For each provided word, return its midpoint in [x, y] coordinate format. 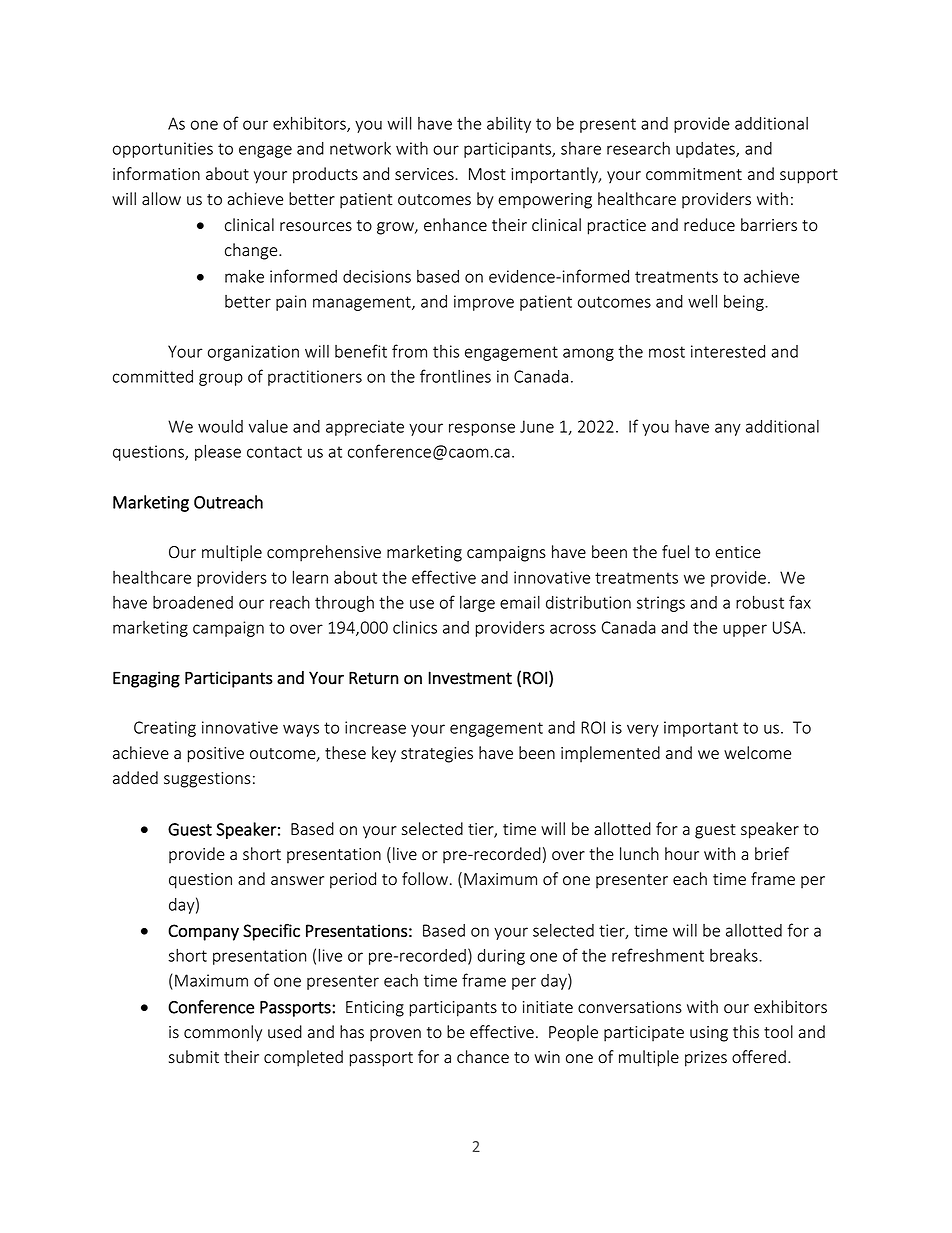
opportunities [163, 150]
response [482, 429]
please [218, 452]
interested [728, 351]
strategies [437, 755]
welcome [757, 753]
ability [509, 125]
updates [706, 150]
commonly [223, 1033]
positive [216, 755]
